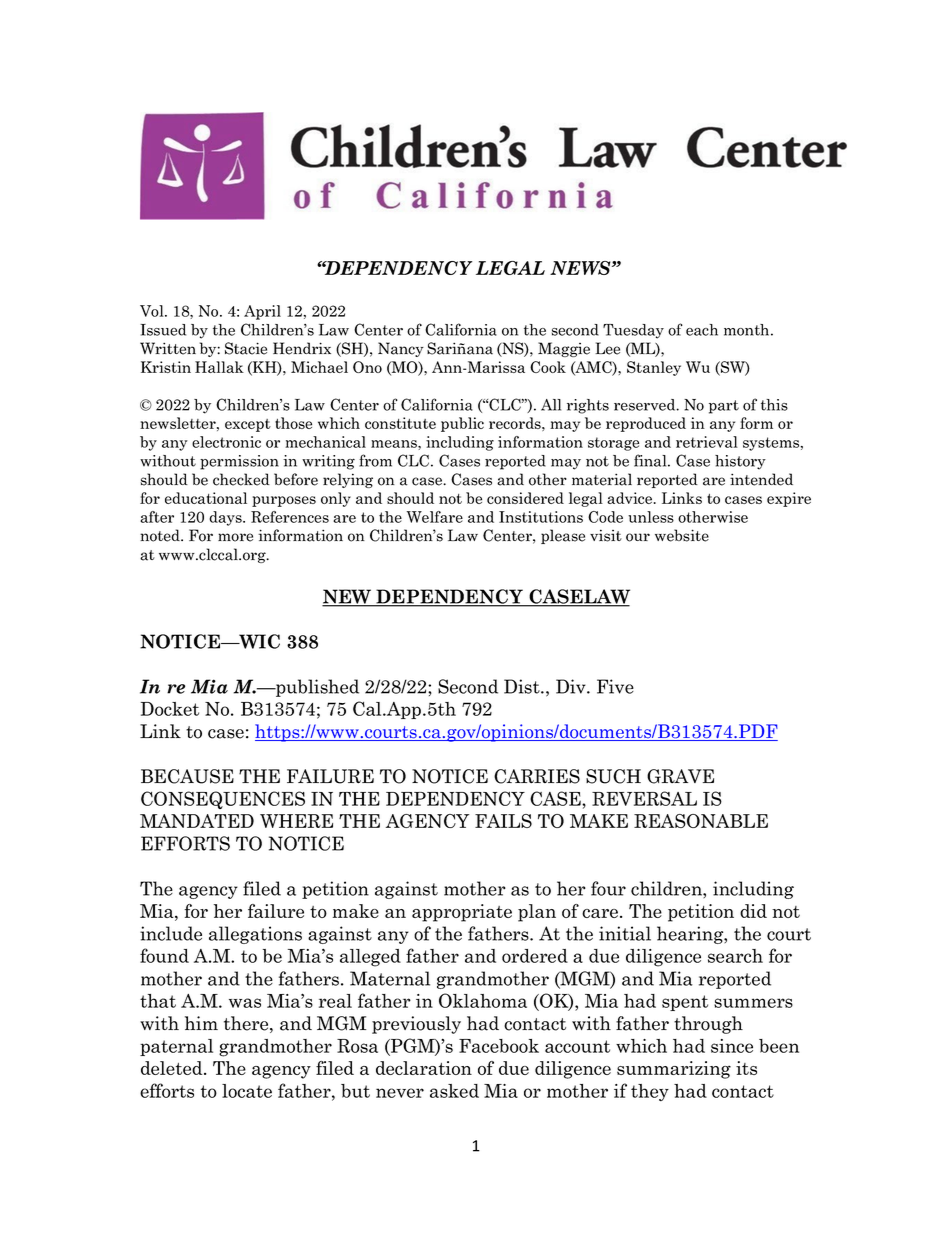  Describe the element at coordinates (525, 498) in the image. I see `considered` at that location.
